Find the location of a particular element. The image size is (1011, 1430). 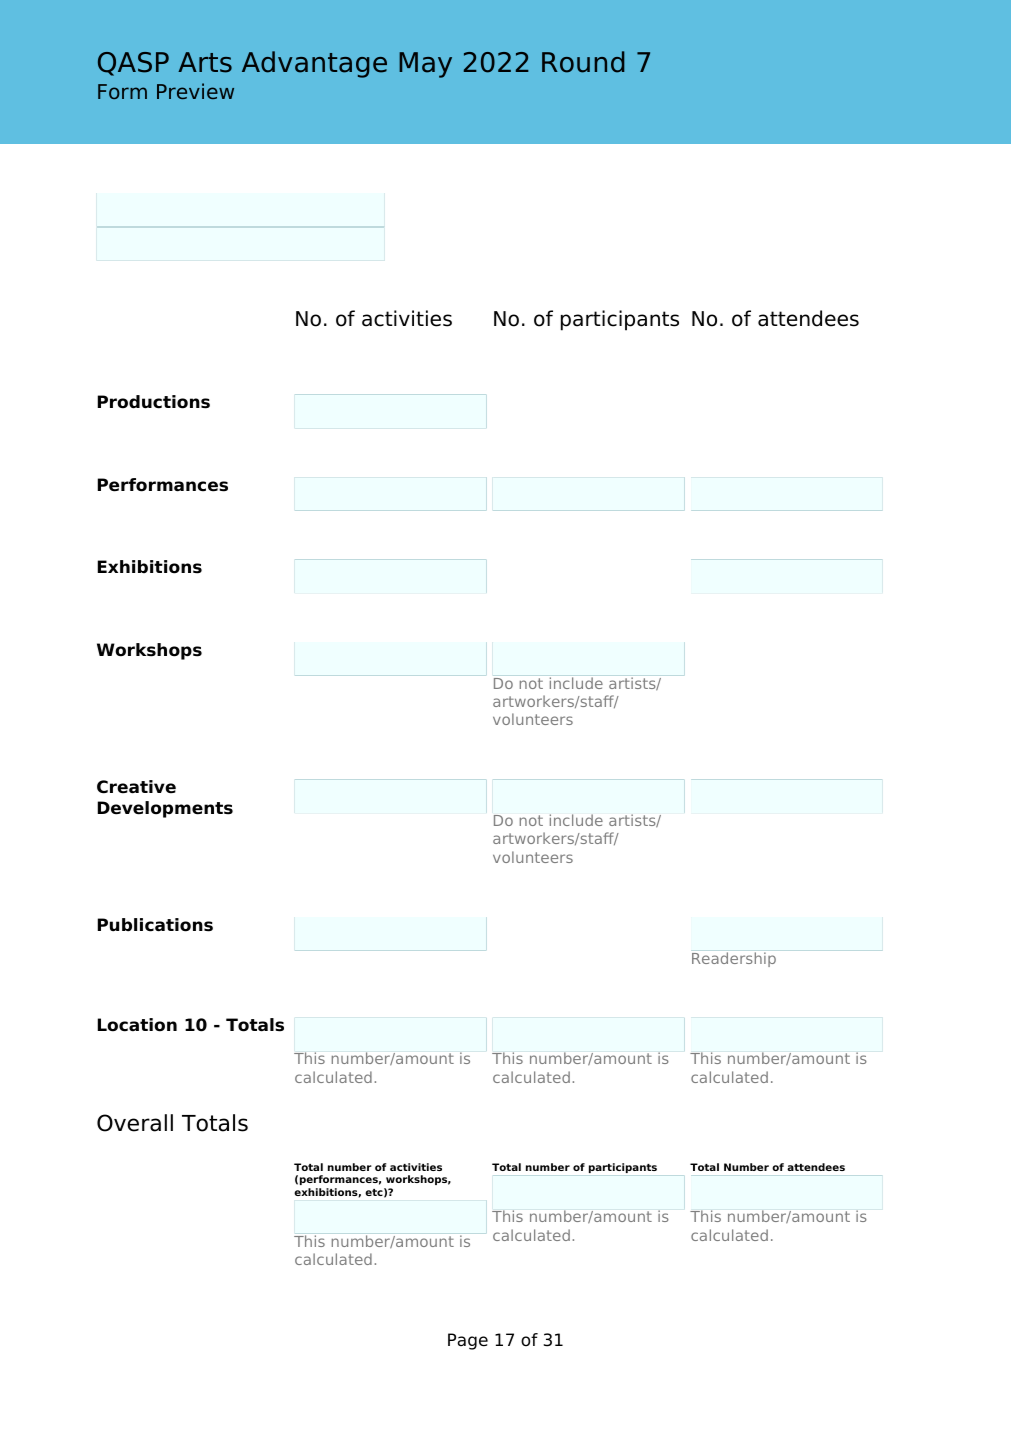

May is located at coordinates (425, 65).
